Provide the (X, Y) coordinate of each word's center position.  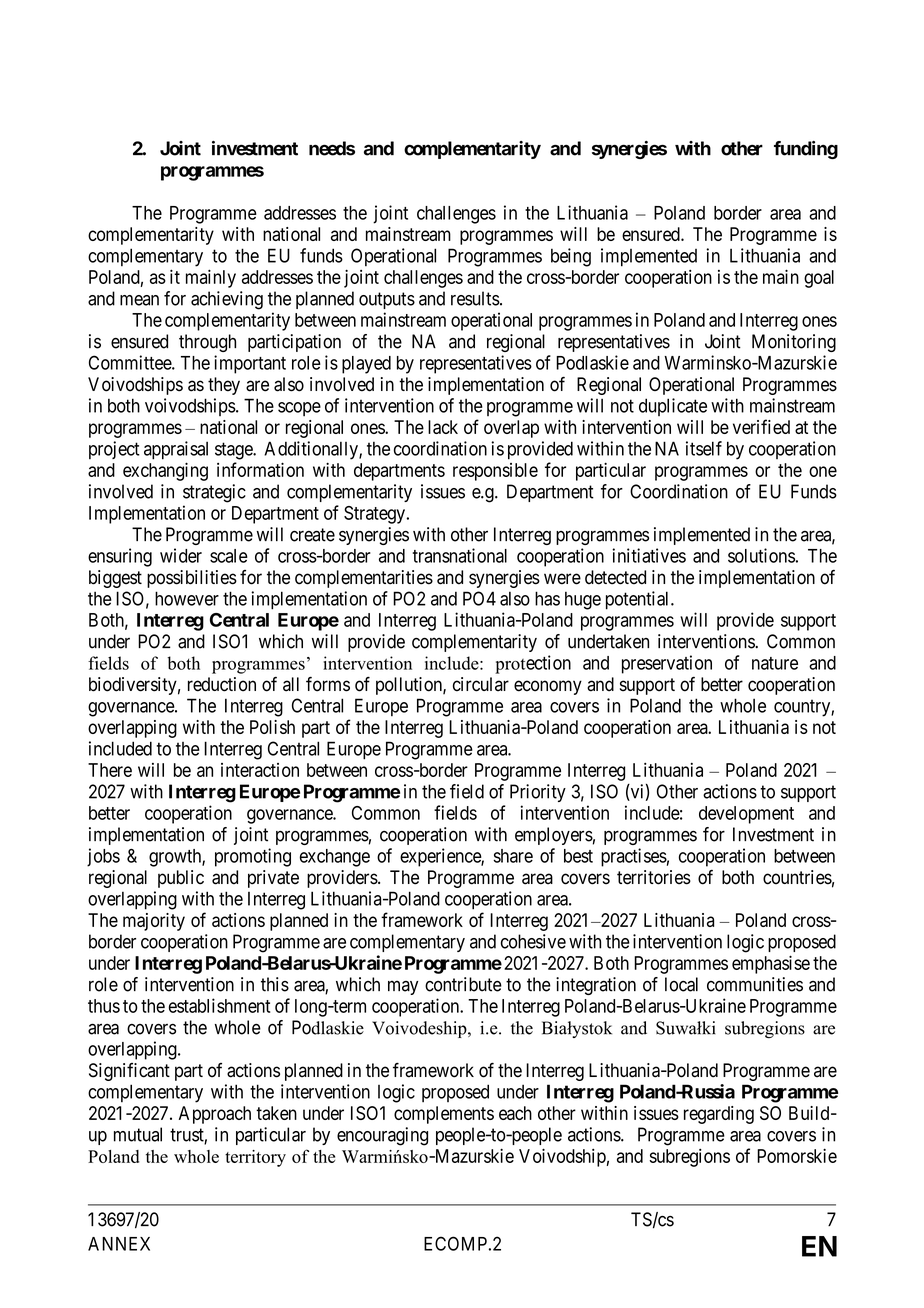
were (562, 579)
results (475, 298)
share (513, 856)
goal (819, 279)
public (181, 879)
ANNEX (119, 1244)
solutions (761, 555)
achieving (227, 300)
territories (654, 877)
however (187, 598)
